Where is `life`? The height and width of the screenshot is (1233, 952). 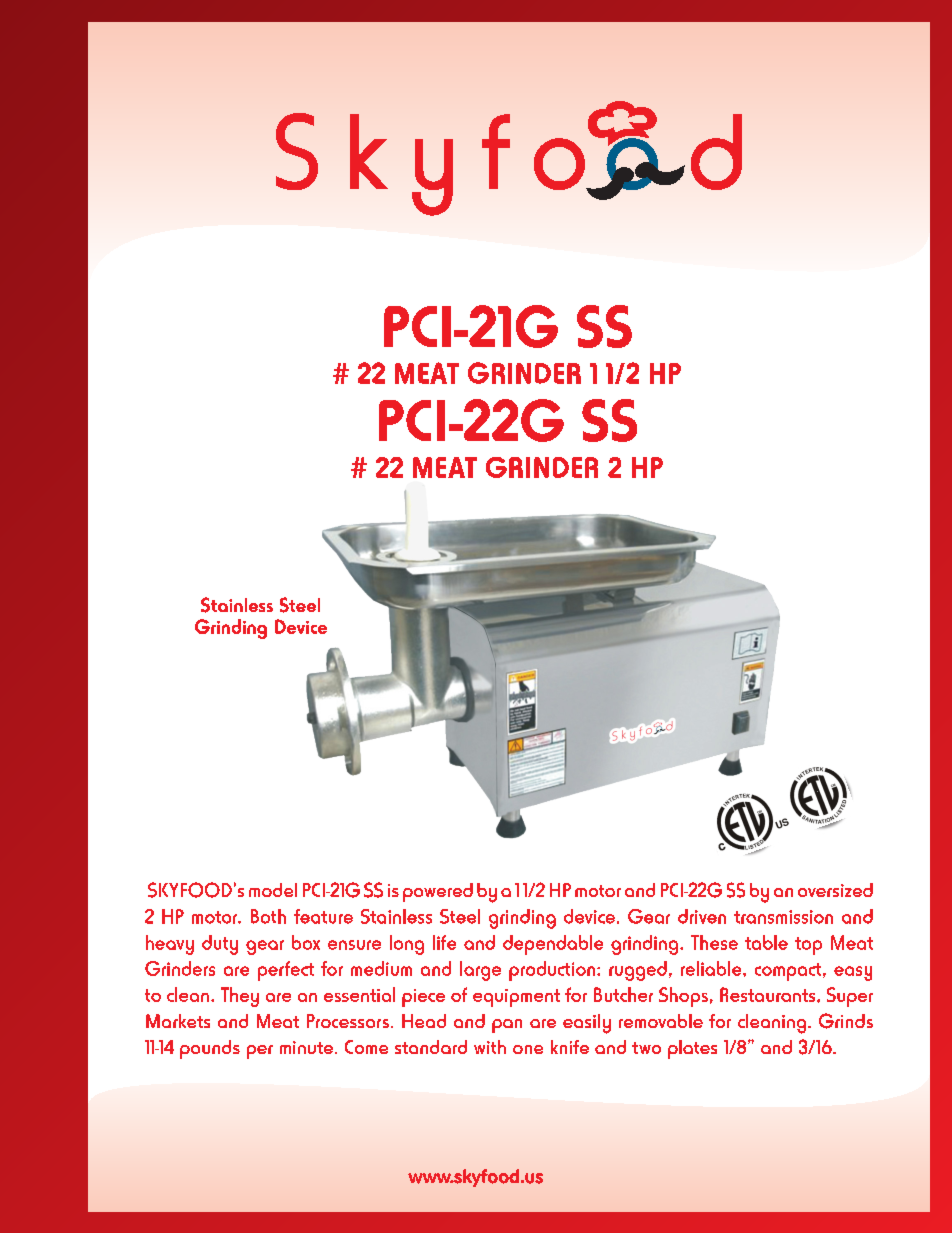 life is located at coordinates (444, 942).
